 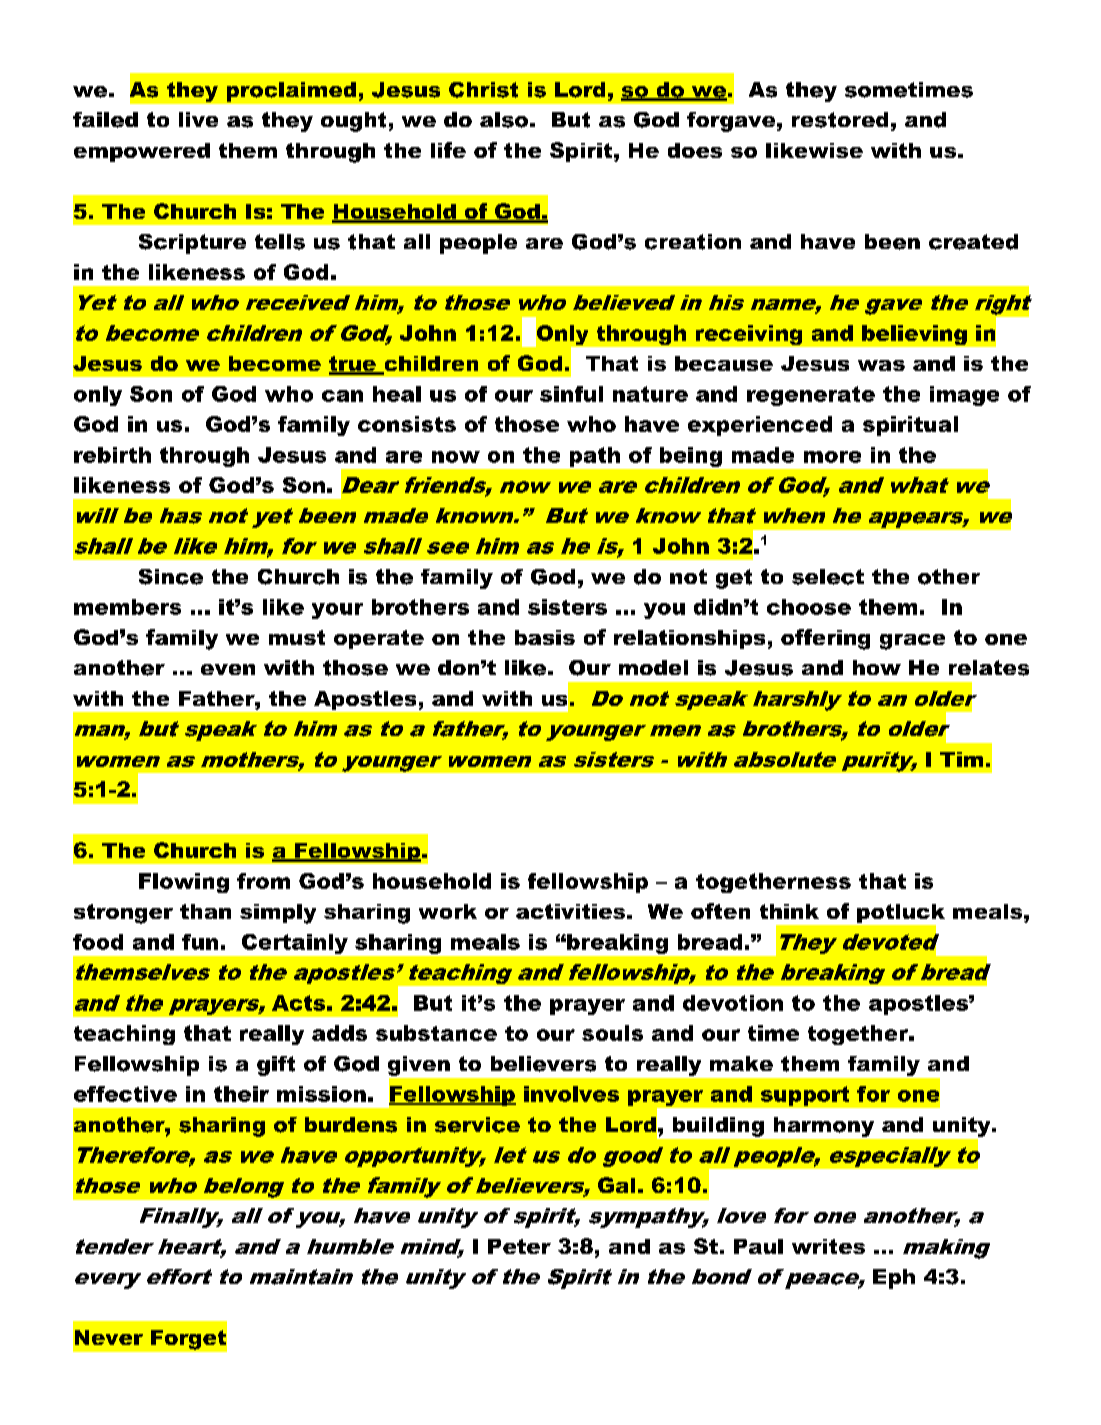 I want to click on sinful, so click(x=571, y=394).
